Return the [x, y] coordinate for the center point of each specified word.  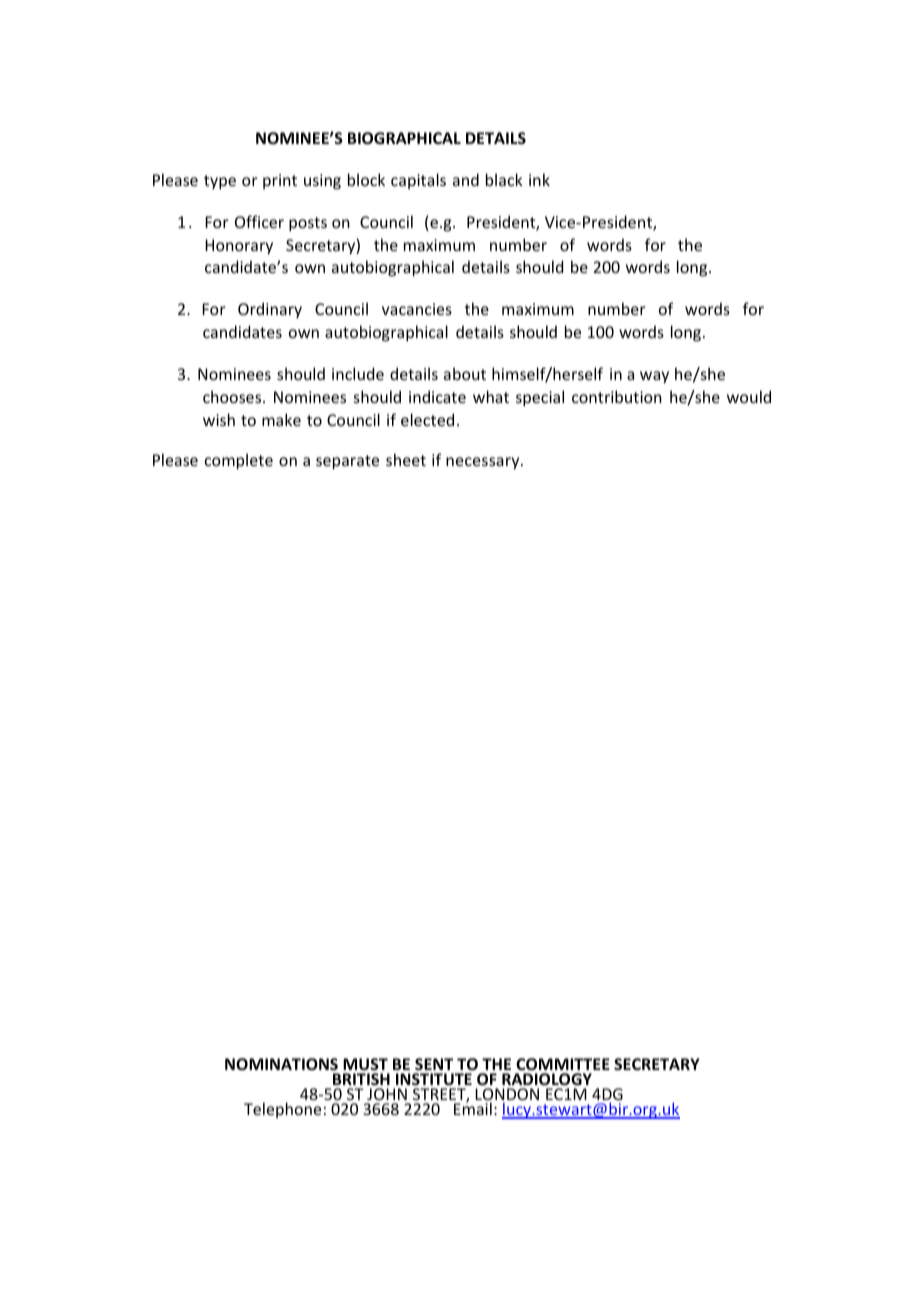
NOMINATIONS [281, 1064]
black [504, 179]
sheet [406, 459]
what [491, 396]
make [281, 419]
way [654, 377]
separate [347, 462]
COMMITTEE [563, 1064]
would [749, 396]
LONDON [507, 1095]
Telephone [282, 1110]
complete [239, 461]
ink [539, 179]
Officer [259, 221]
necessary [484, 463]
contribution [617, 396]
